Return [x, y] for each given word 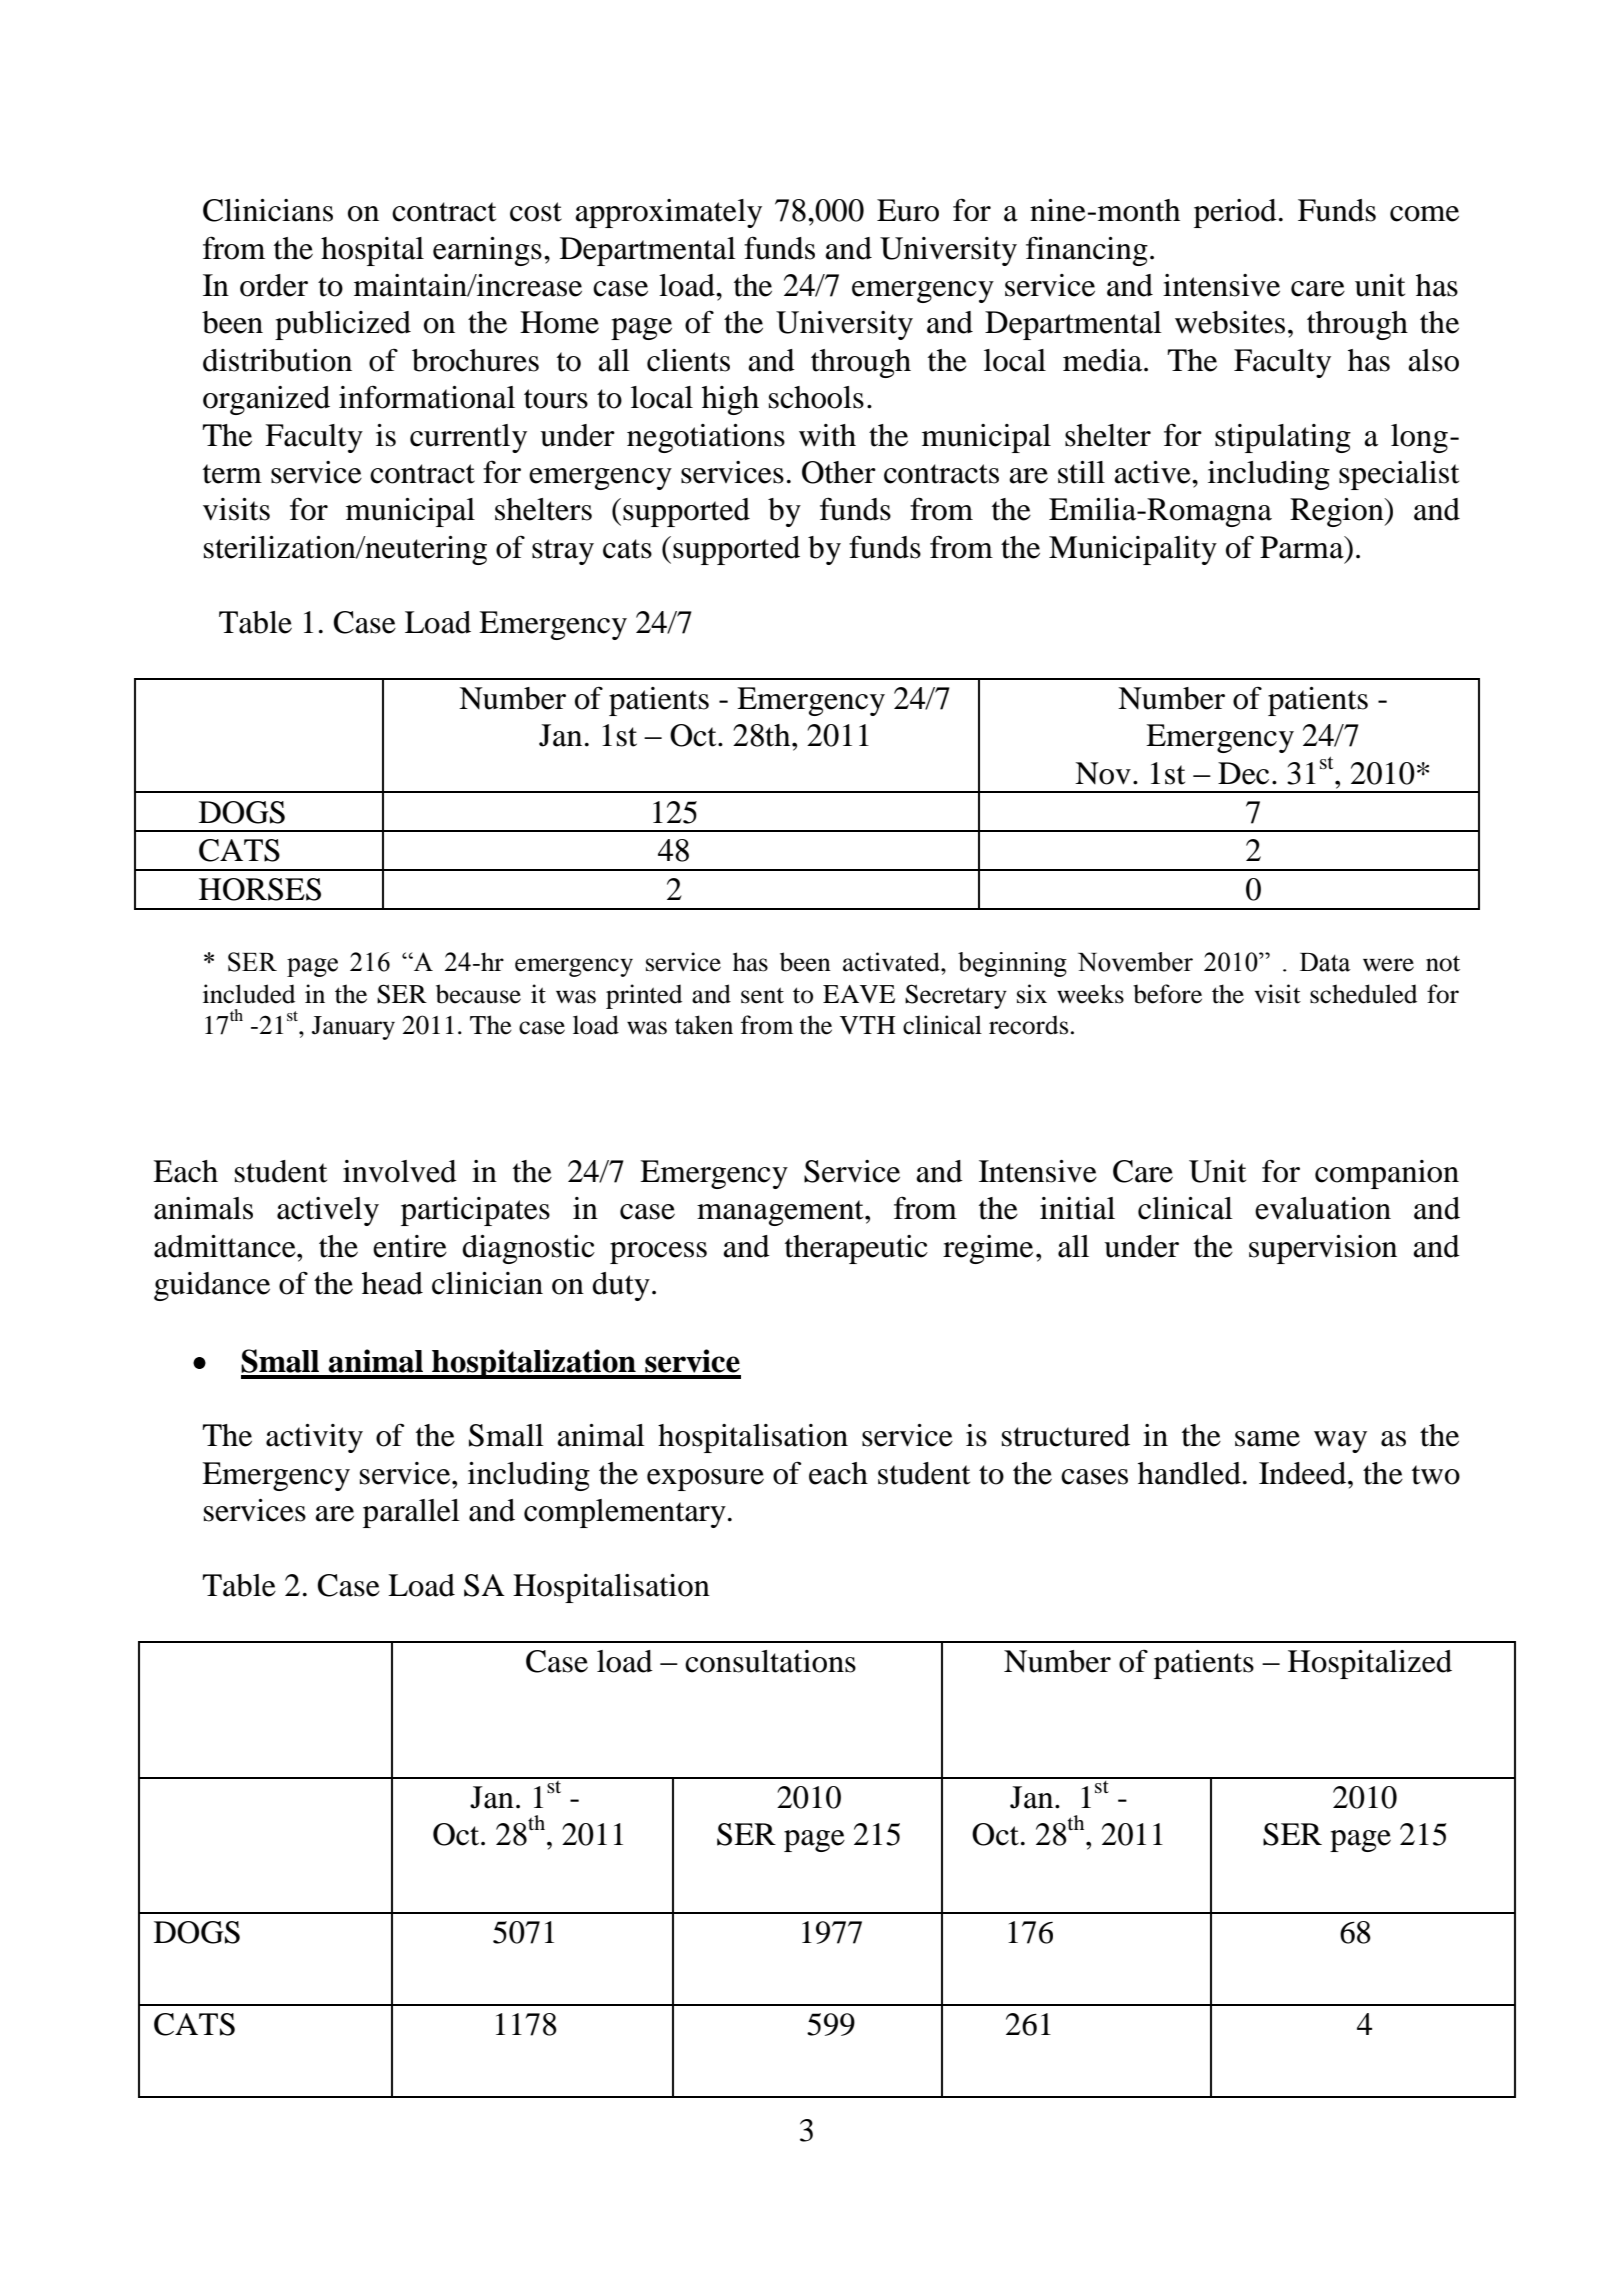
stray [563, 552]
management [781, 1213]
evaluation [1323, 1208]
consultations [770, 1661]
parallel [411, 1513]
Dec [1243, 773]
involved [400, 1171]
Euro [908, 210]
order [274, 285]
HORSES [260, 889]
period [1235, 213]
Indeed [1304, 1473]
